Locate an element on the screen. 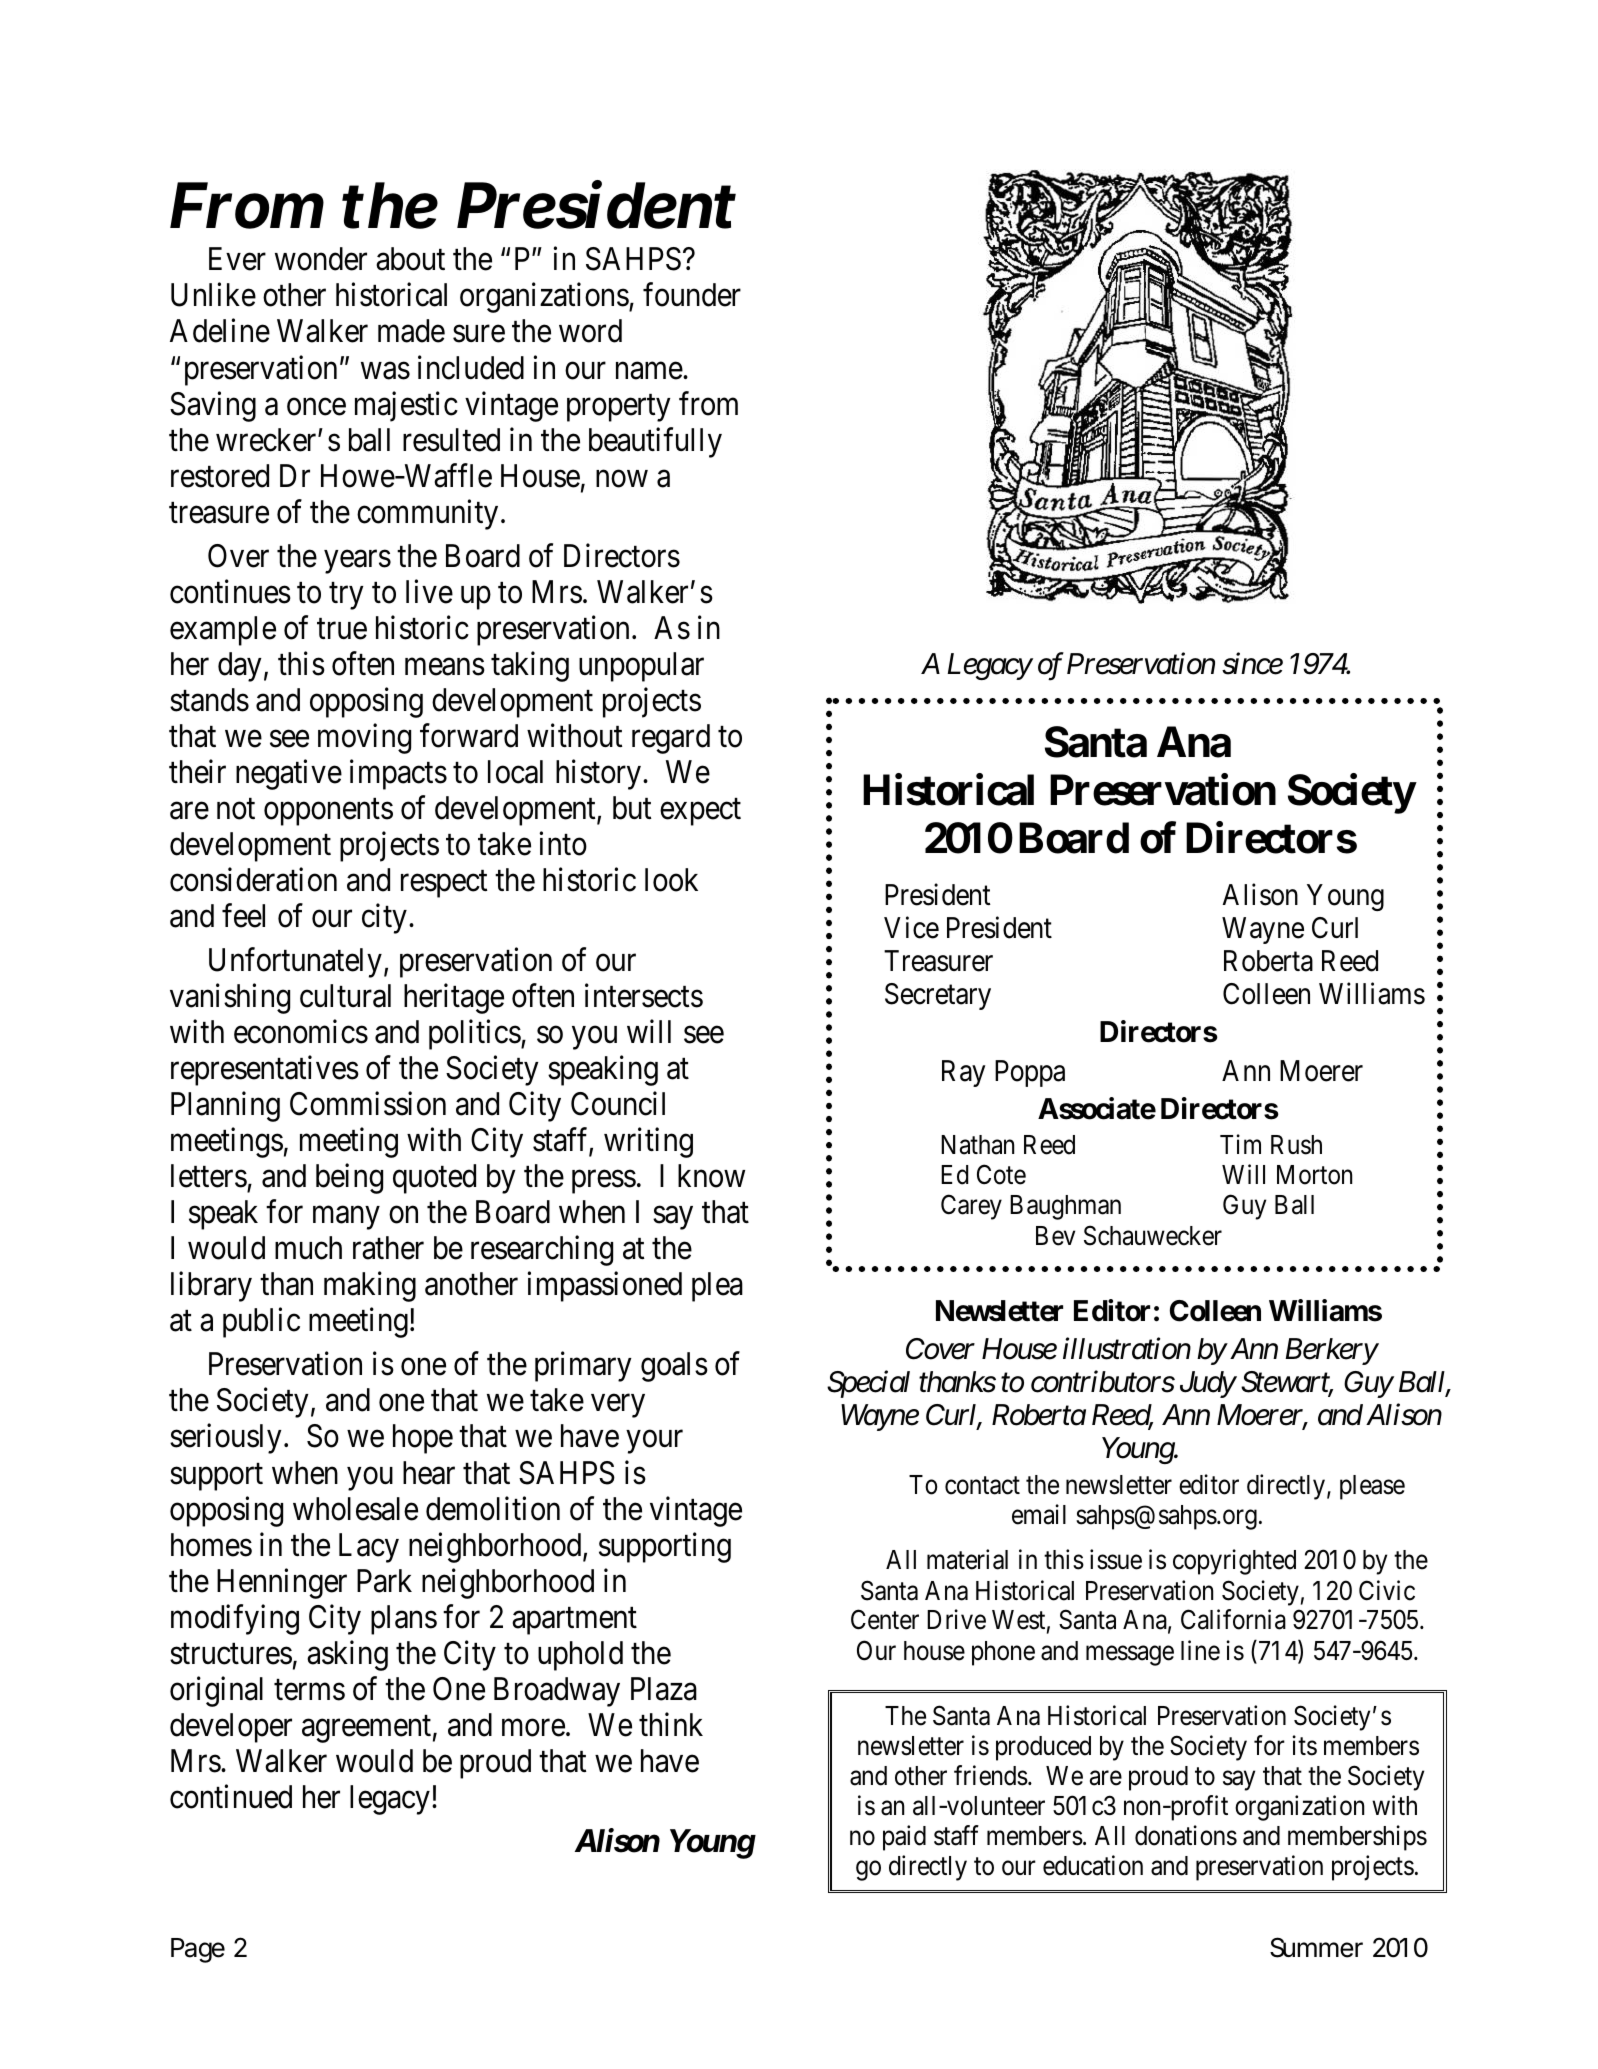 Image resolution: width=1598 pixels, height=2069 pixels. regard is located at coordinates (671, 739).
